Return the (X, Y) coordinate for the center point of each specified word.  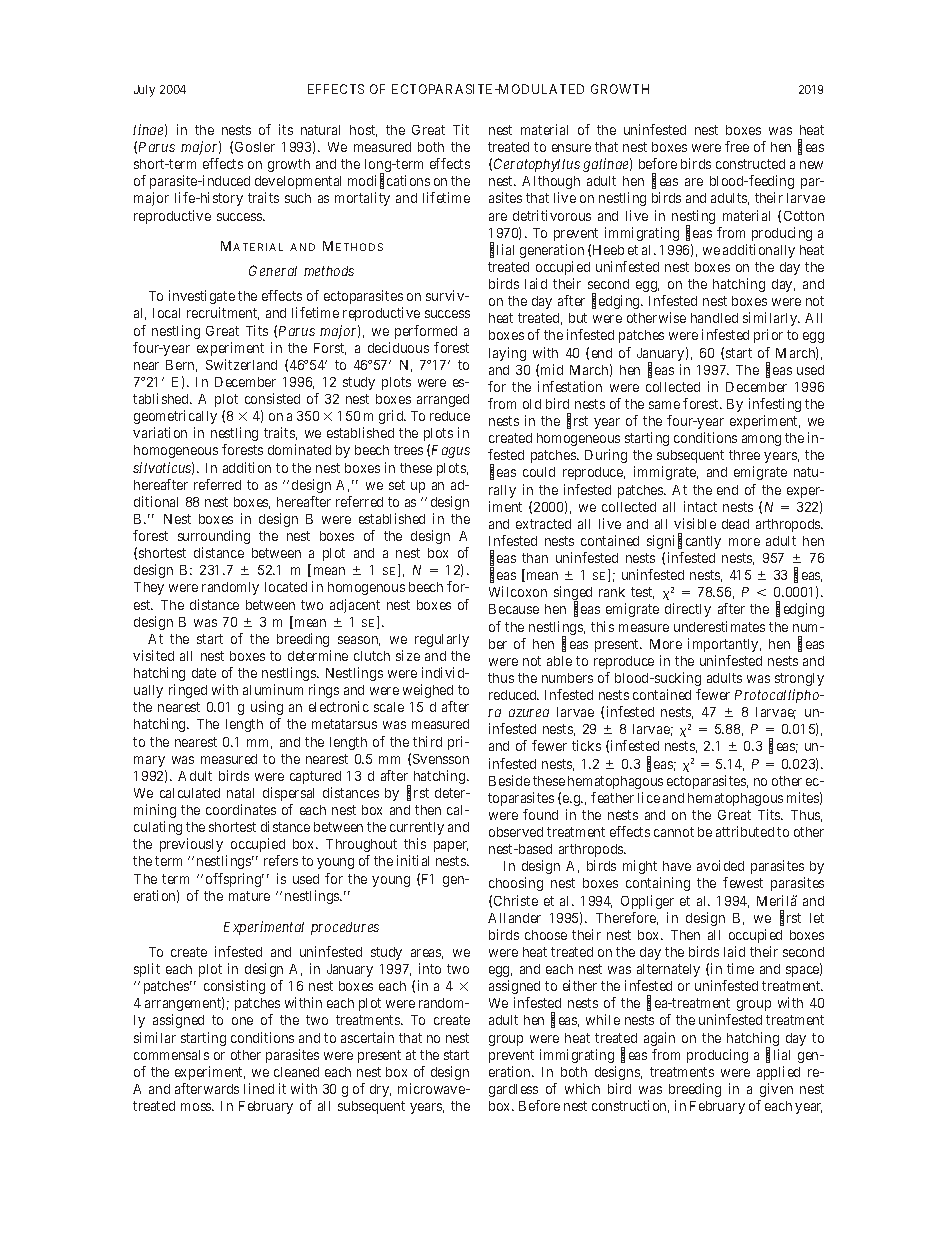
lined (259, 1088)
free (737, 146)
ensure (571, 148)
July (144, 91)
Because (514, 609)
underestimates (719, 626)
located (286, 587)
